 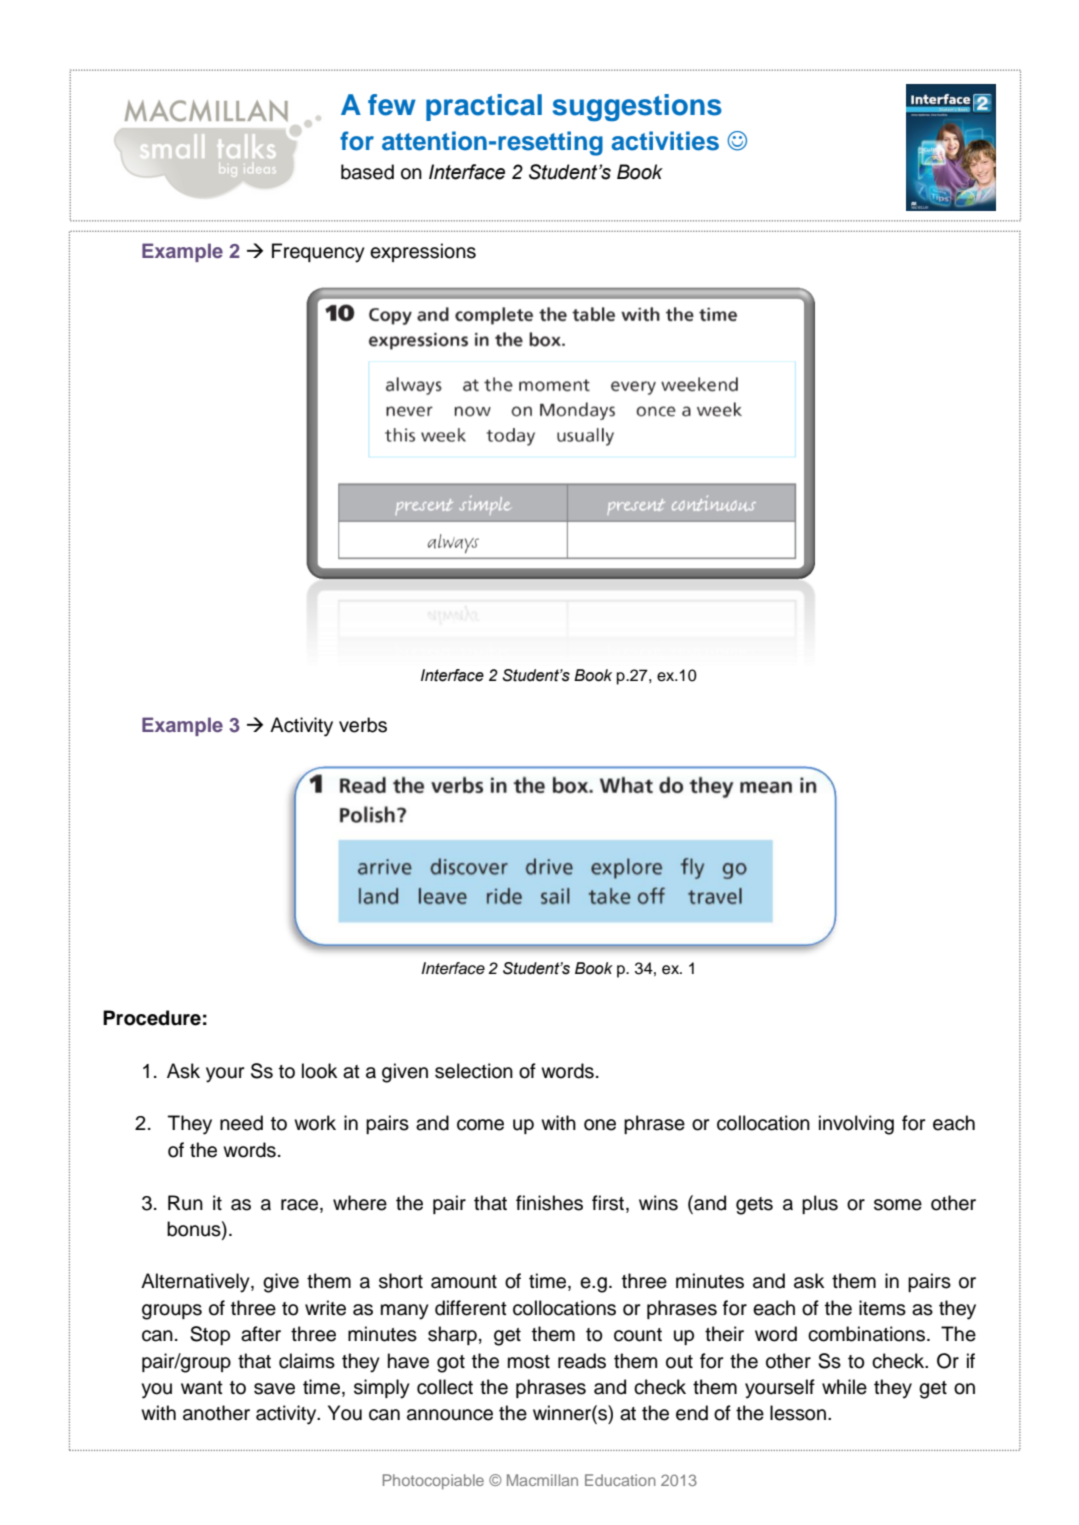 I want to click on based, so click(x=367, y=172).
